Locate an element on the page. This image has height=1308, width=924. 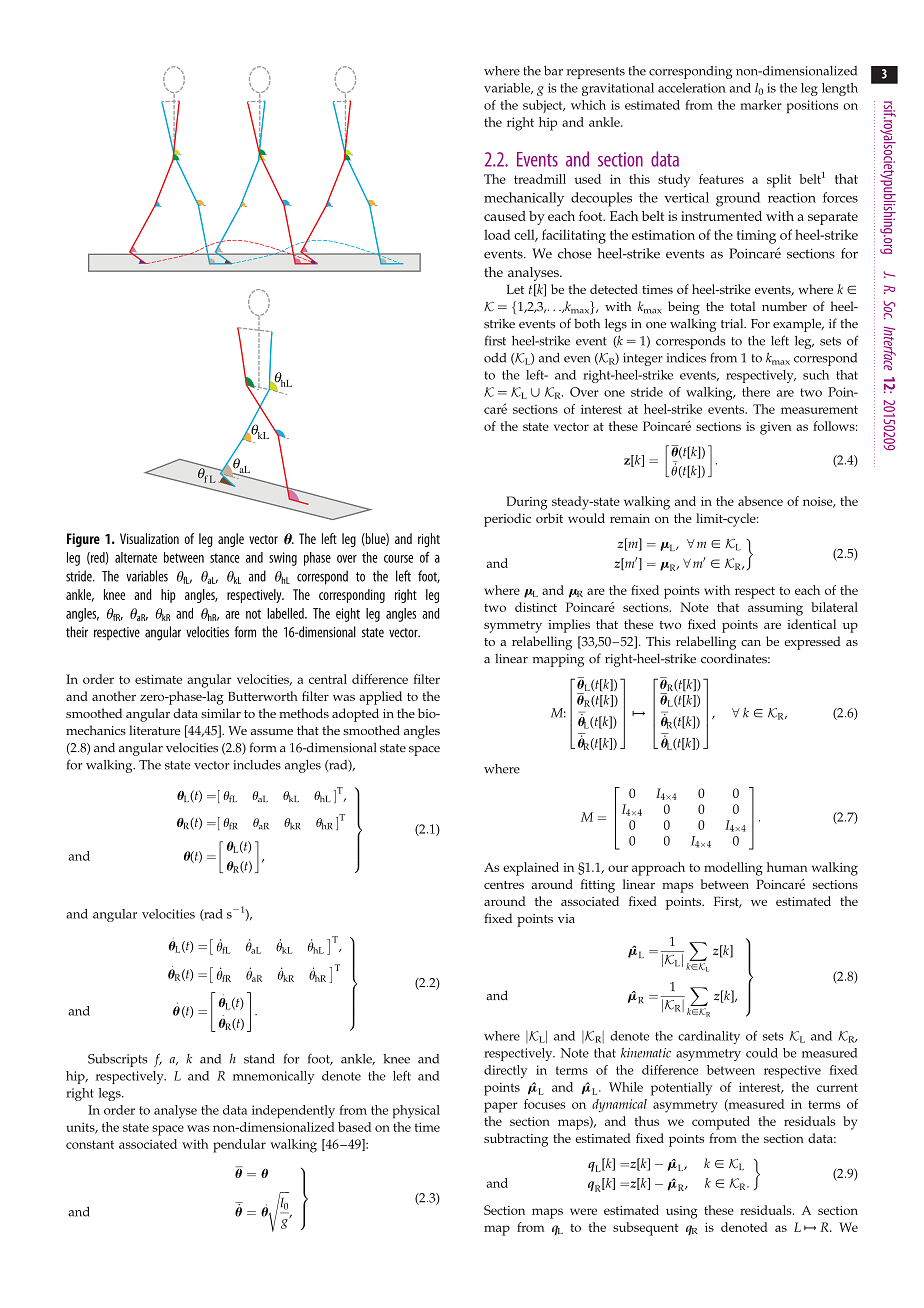
marker is located at coordinates (761, 105).
